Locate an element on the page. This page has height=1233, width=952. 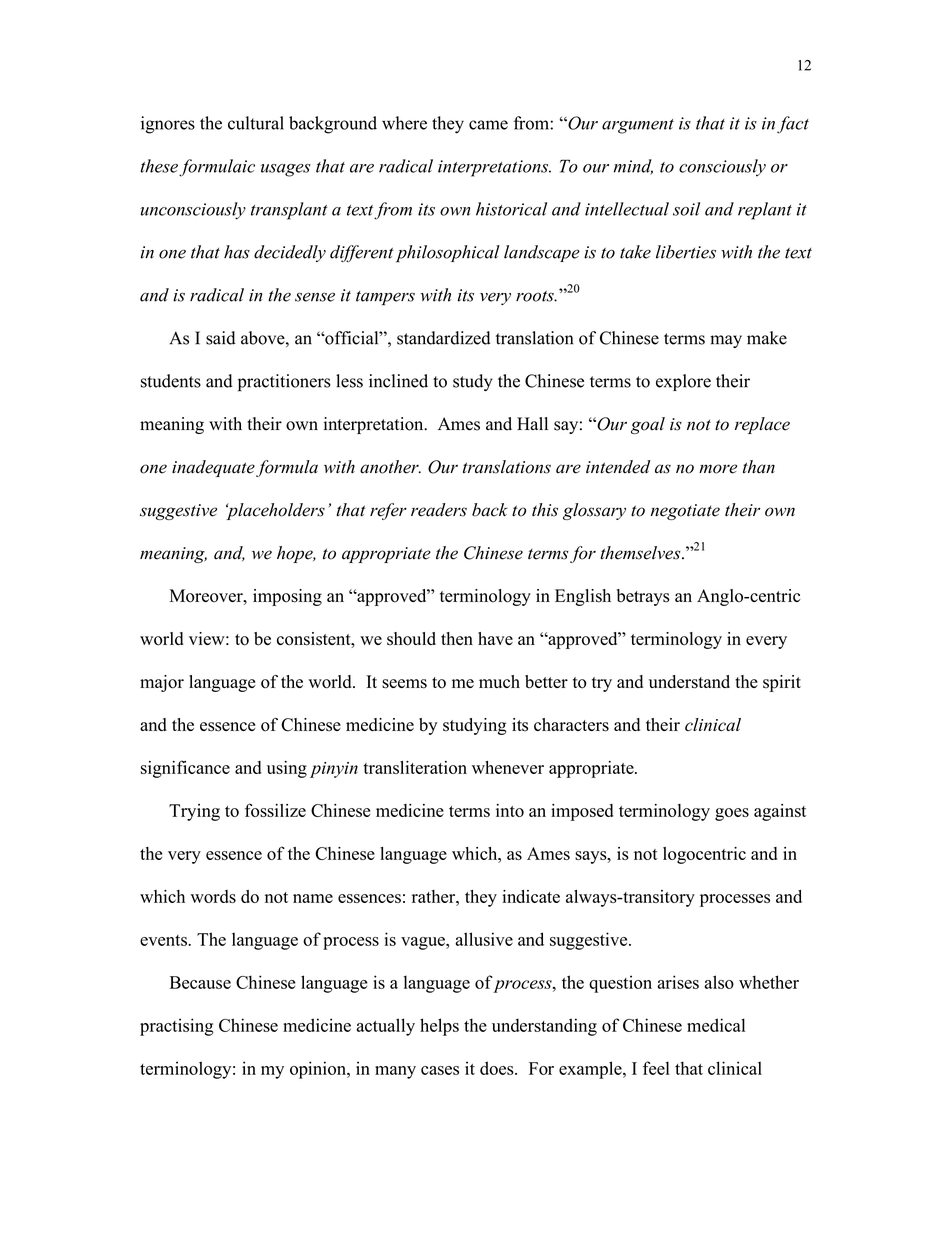
practising is located at coordinates (177, 1027).
